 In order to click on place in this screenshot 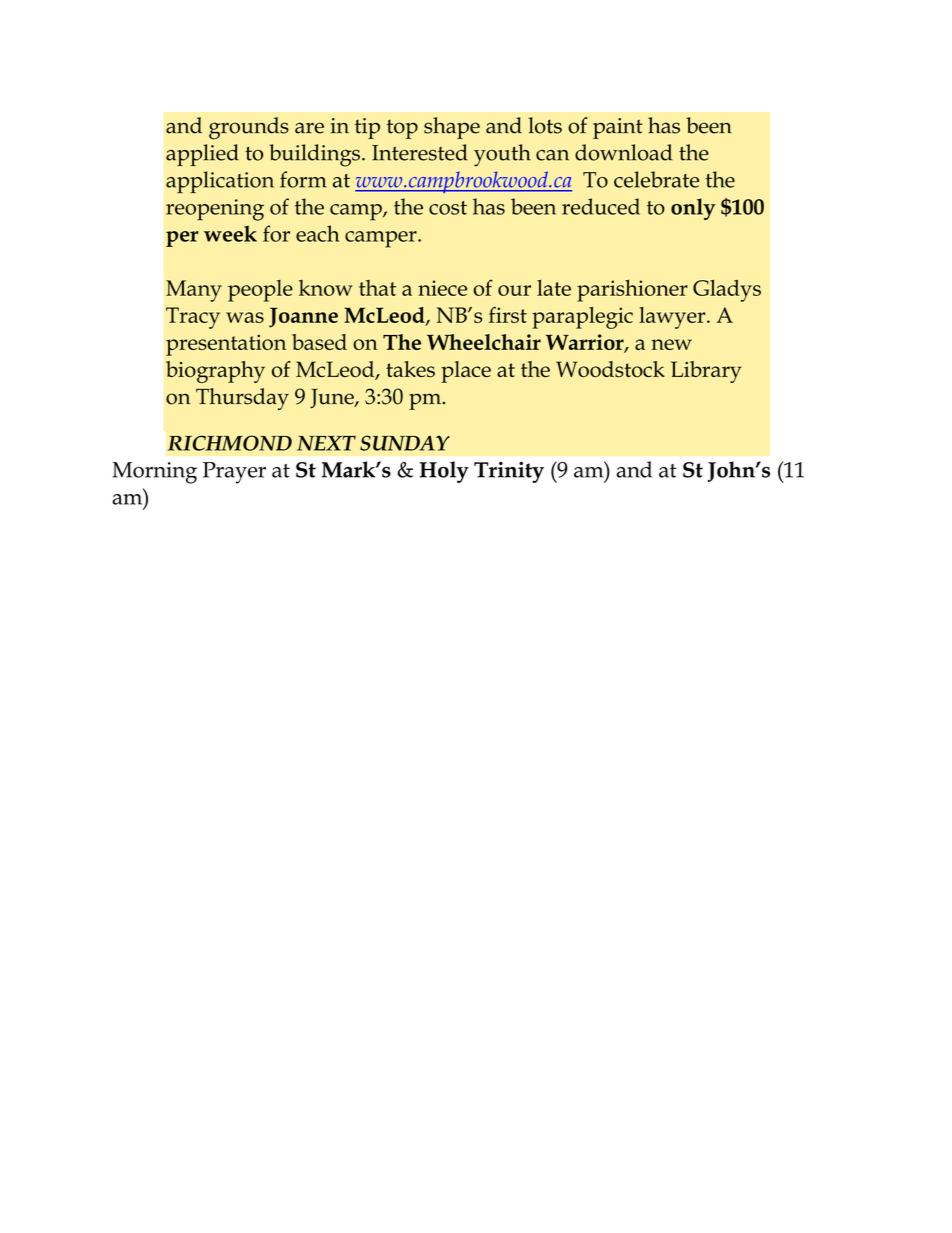, I will do `click(466, 372)`.
